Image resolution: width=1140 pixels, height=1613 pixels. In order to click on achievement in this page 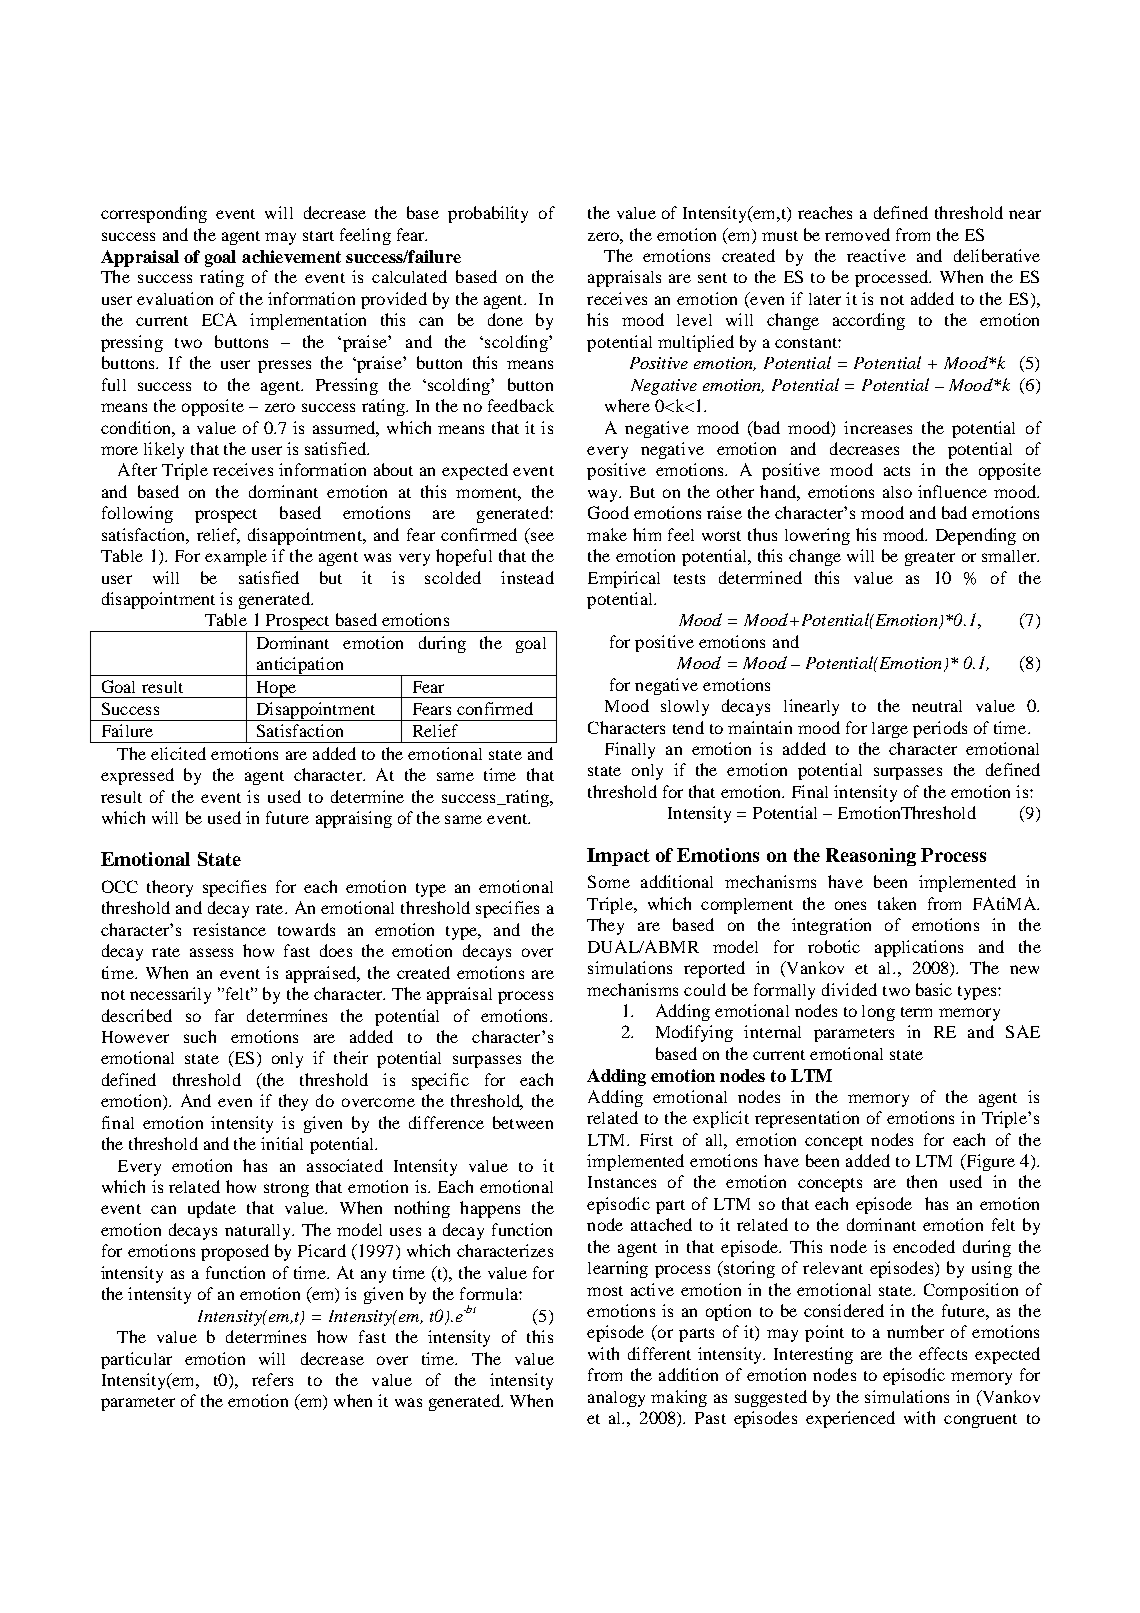, I will do `click(291, 256)`.
